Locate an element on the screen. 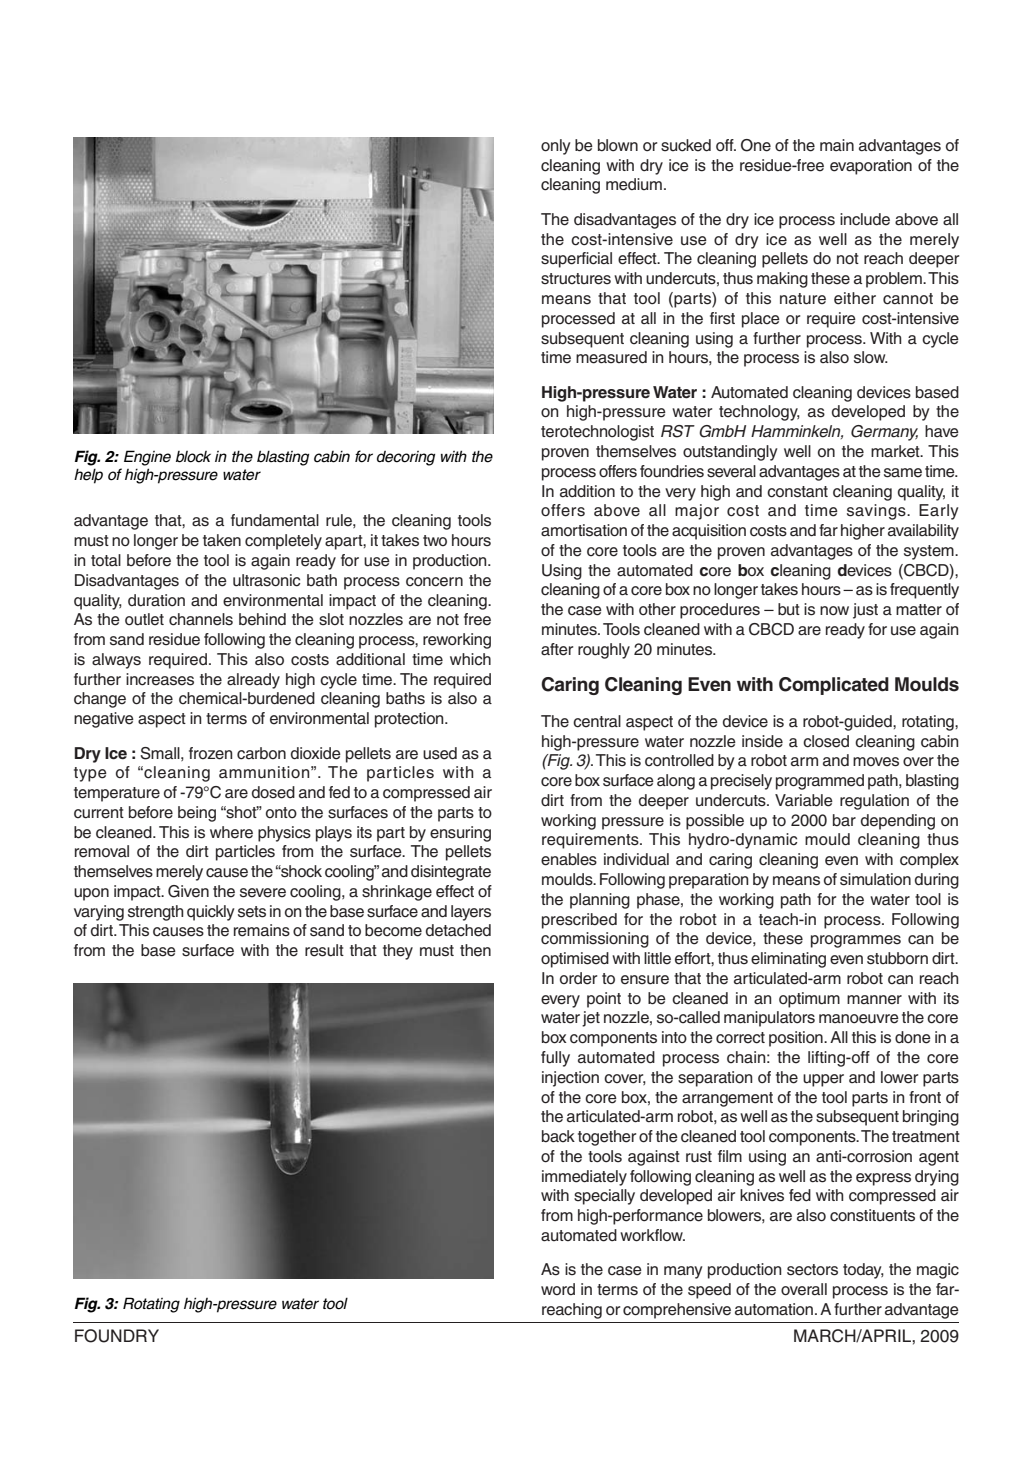 This screenshot has width=1033, height=1460. blown is located at coordinates (618, 145).
